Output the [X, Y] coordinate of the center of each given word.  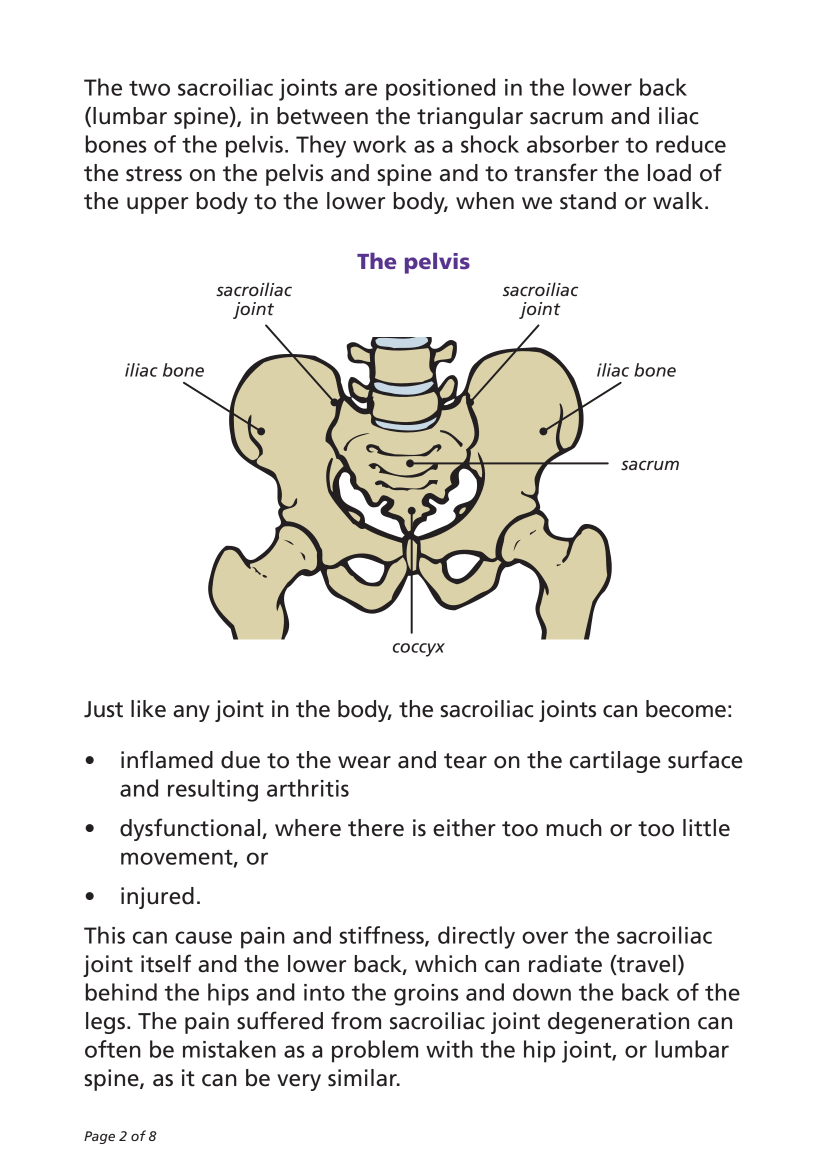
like [148, 709]
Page [99, 1137]
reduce [691, 144]
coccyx [419, 650]
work [380, 144]
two [149, 88]
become [686, 709]
